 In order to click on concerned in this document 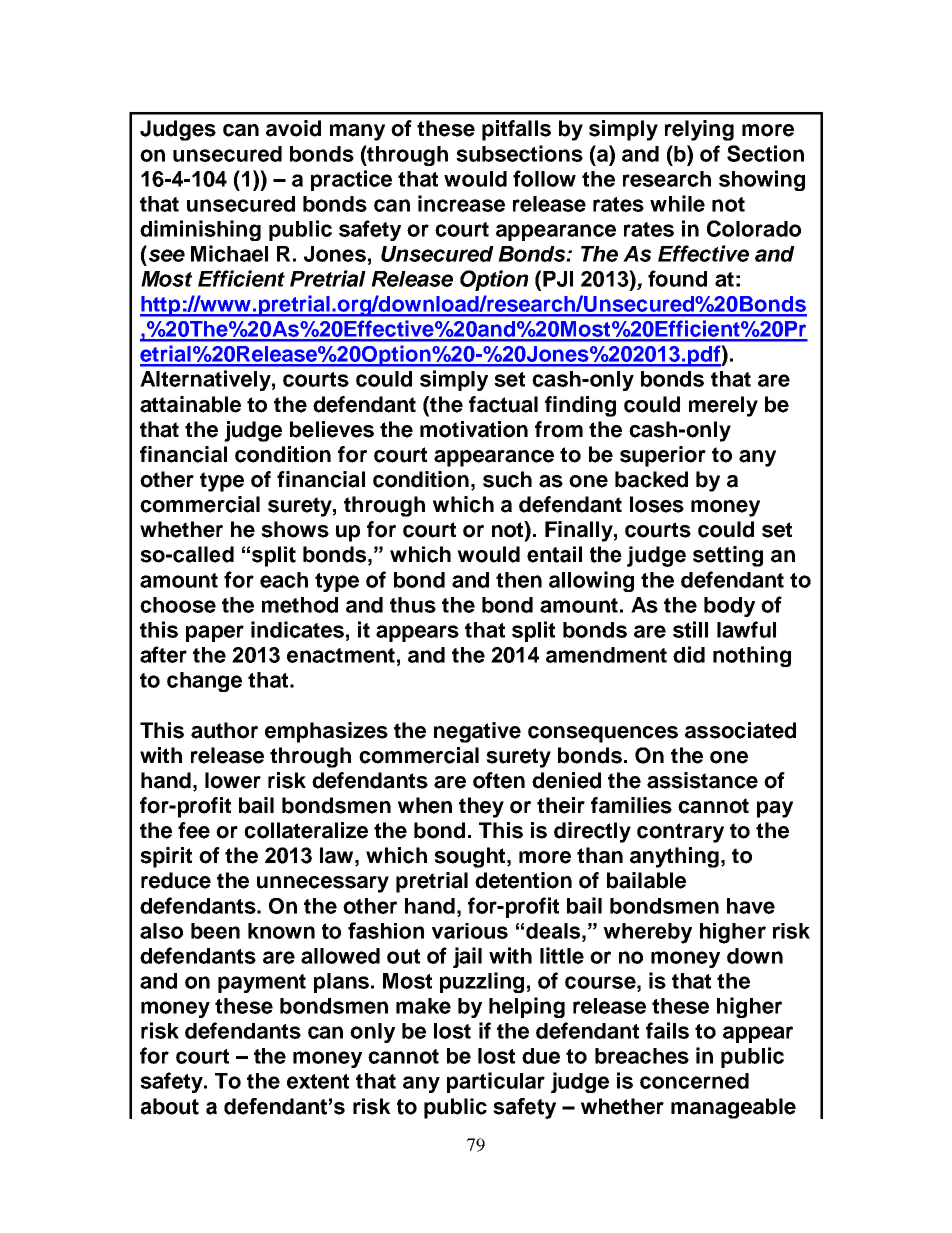, I will do `click(694, 1081)`.
